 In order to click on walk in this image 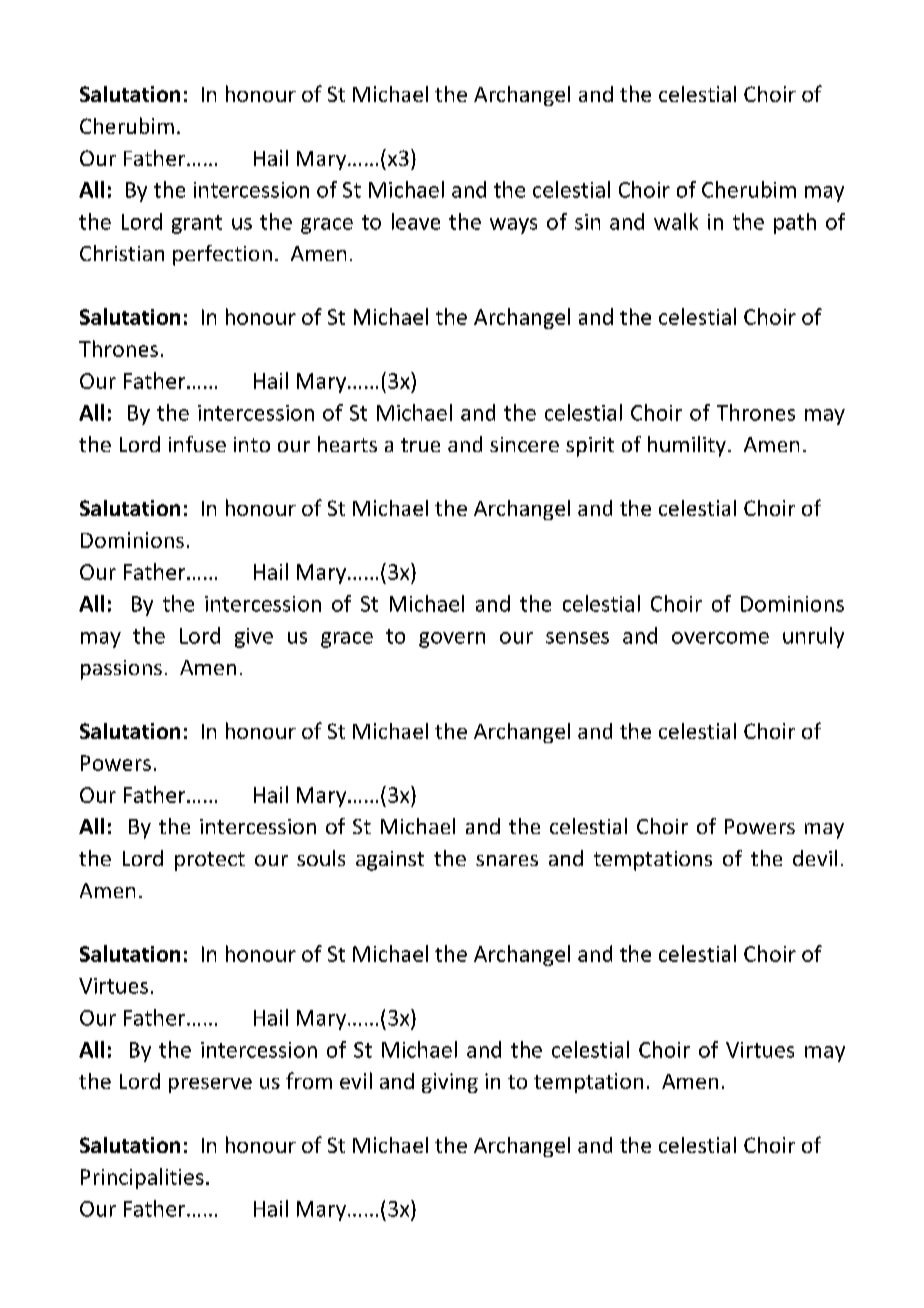, I will do `click(676, 221)`.
